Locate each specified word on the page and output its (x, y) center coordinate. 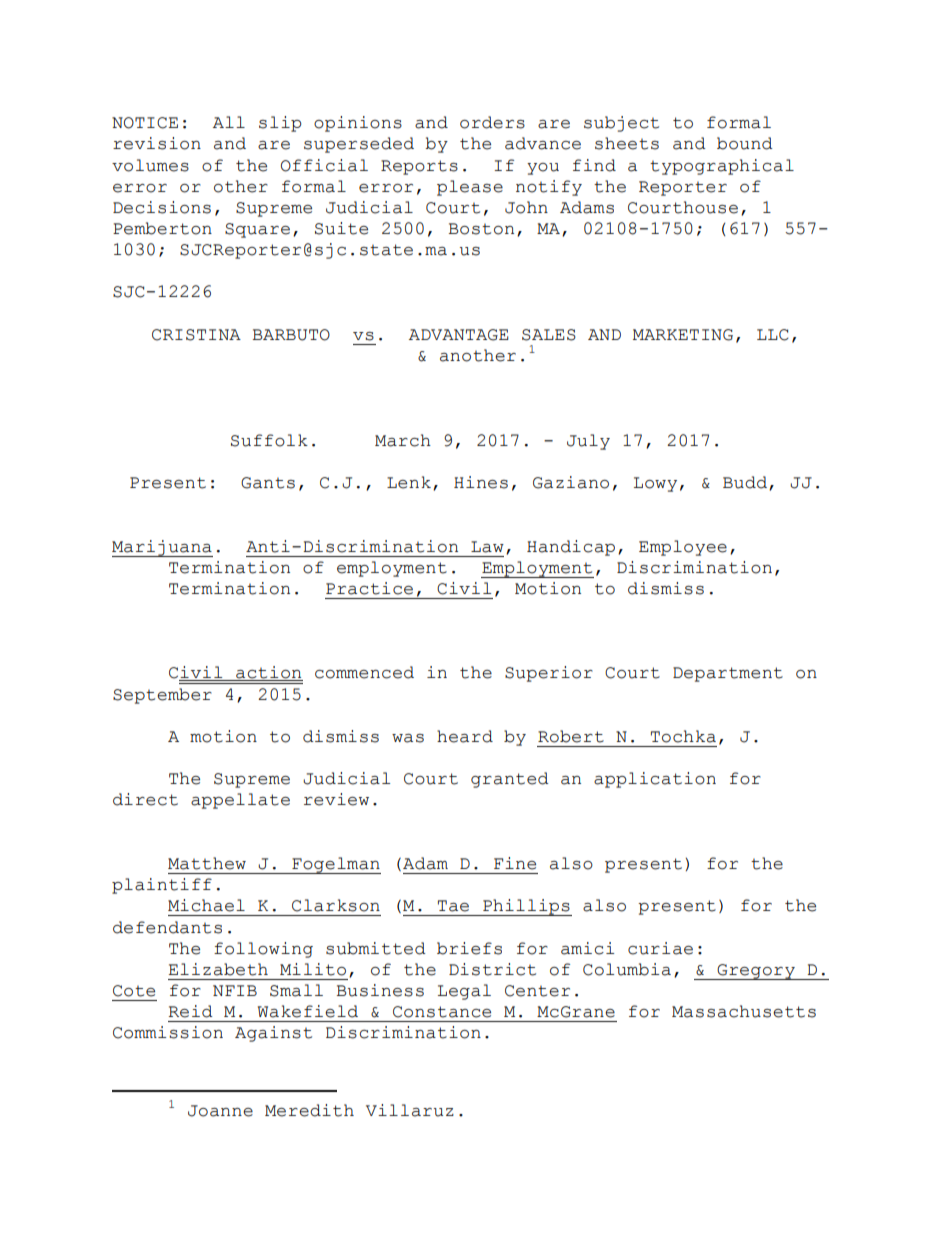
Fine (515, 863)
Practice (369, 588)
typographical (722, 167)
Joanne (220, 1111)
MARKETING (683, 335)
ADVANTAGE (459, 335)
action (268, 673)
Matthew (207, 863)
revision (157, 143)
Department (728, 674)
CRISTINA (196, 335)
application (655, 780)
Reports (419, 167)
